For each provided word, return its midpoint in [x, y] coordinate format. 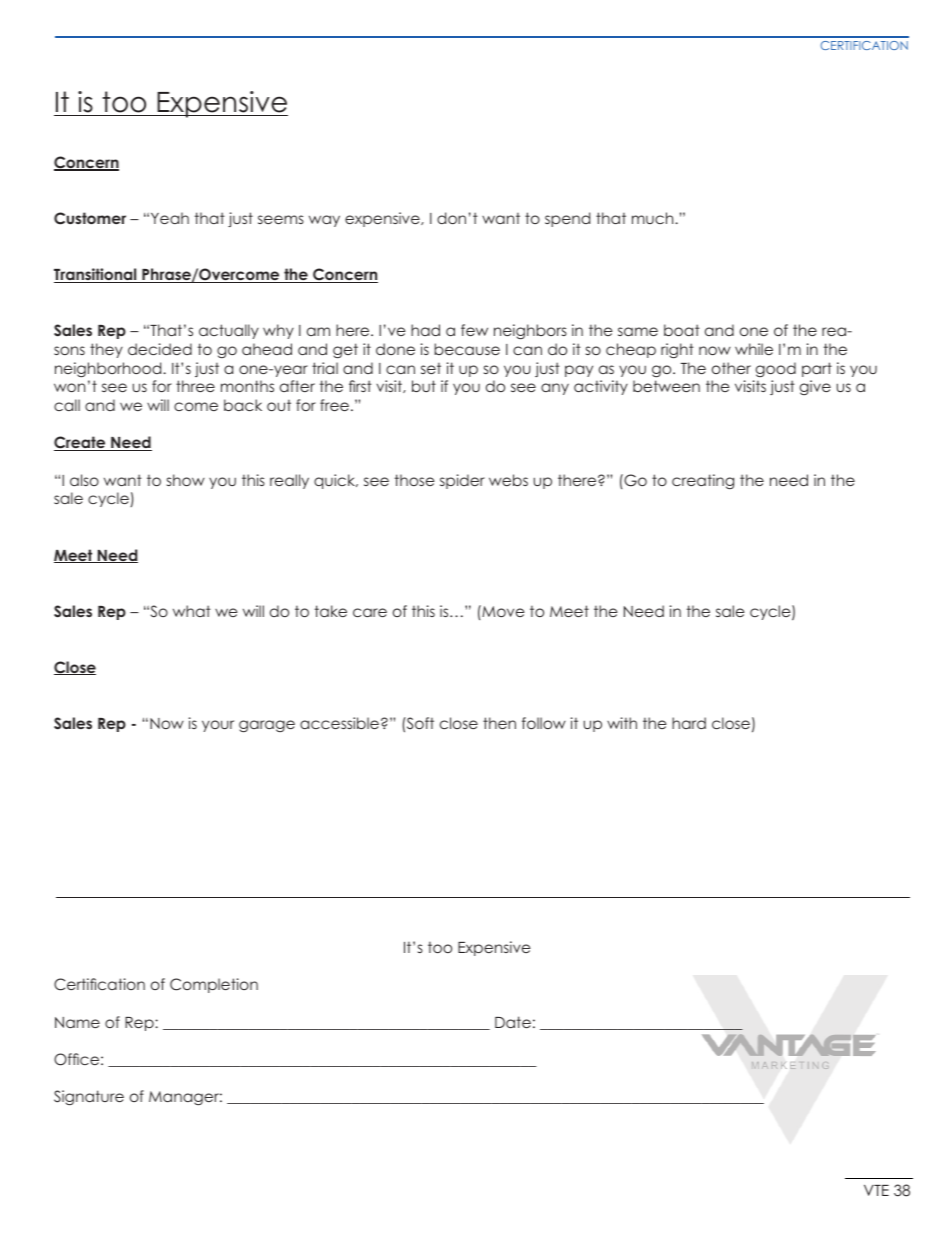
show [186, 480]
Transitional [96, 275]
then [499, 723]
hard [689, 723]
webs [508, 480]
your [218, 726]
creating [703, 481]
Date [513, 1022]
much [654, 218]
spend [567, 219]
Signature [89, 1097]
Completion [214, 985]
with [622, 723]
